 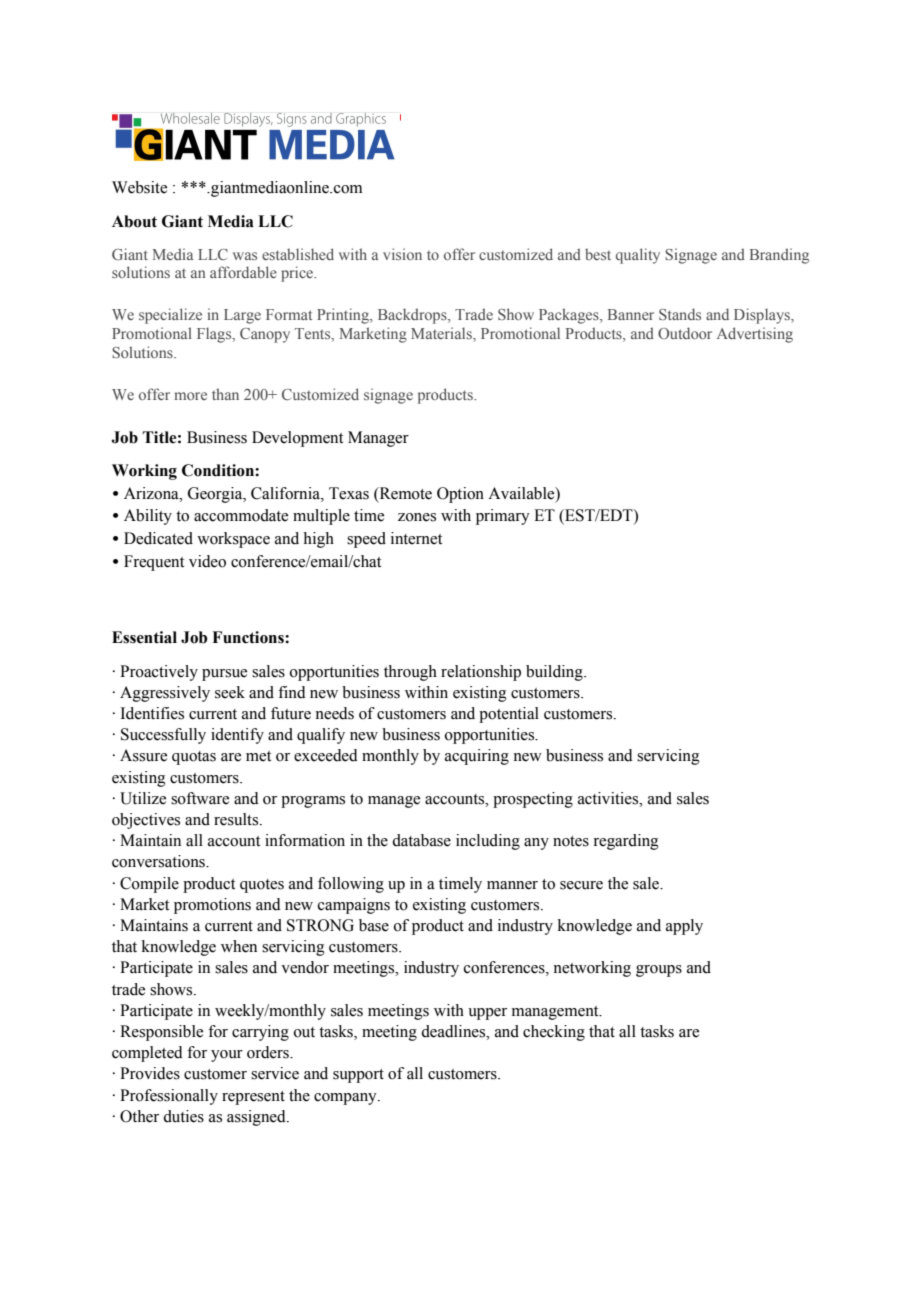 What do you see at coordinates (241, 515) in the document?
I see `accommodate` at bounding box center [241, 515].
